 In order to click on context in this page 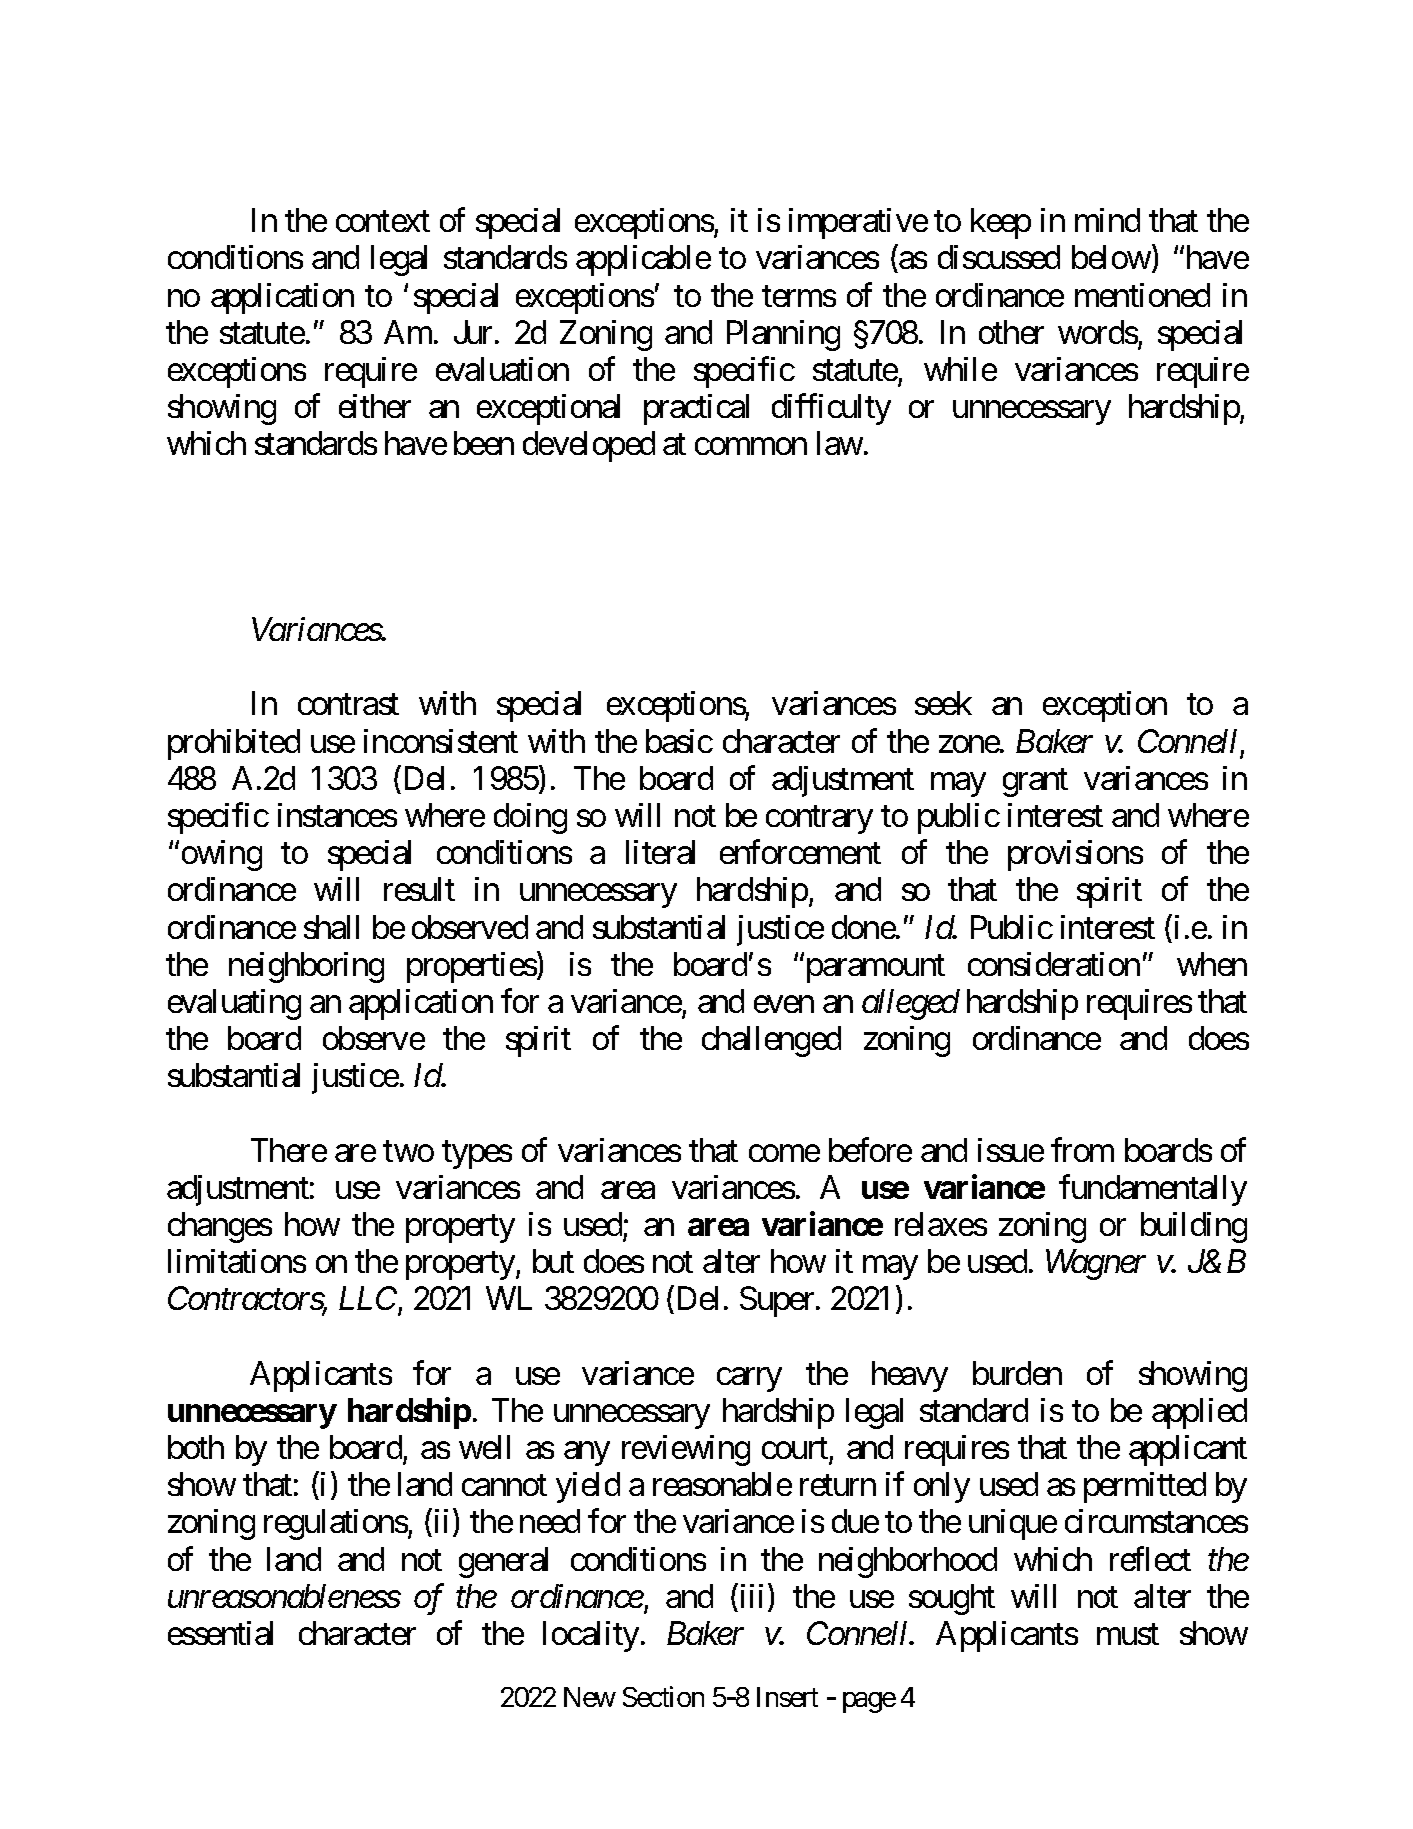, I will do `click(383, 222)`.
